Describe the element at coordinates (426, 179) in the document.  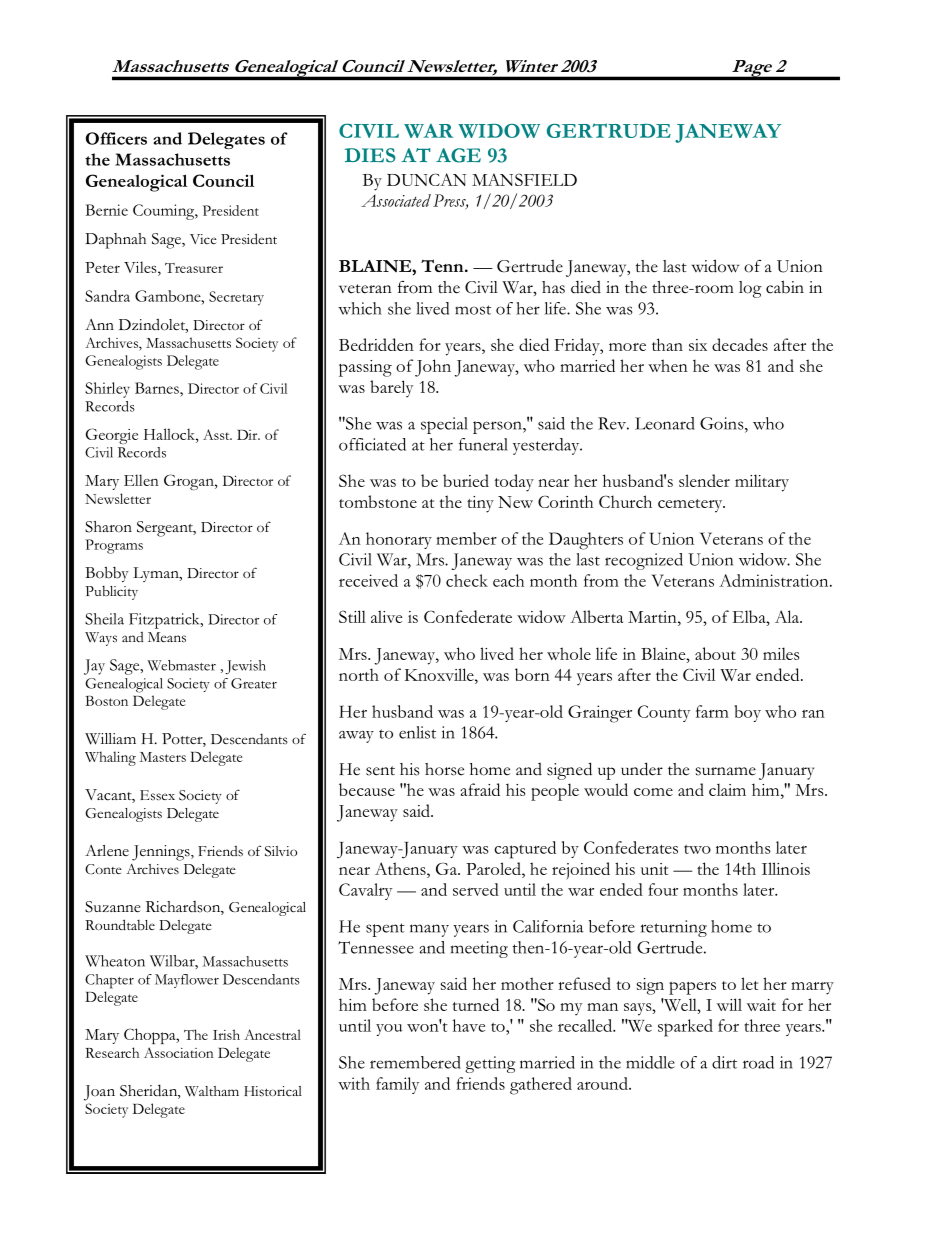
I see `DUNCAN` at that location.
